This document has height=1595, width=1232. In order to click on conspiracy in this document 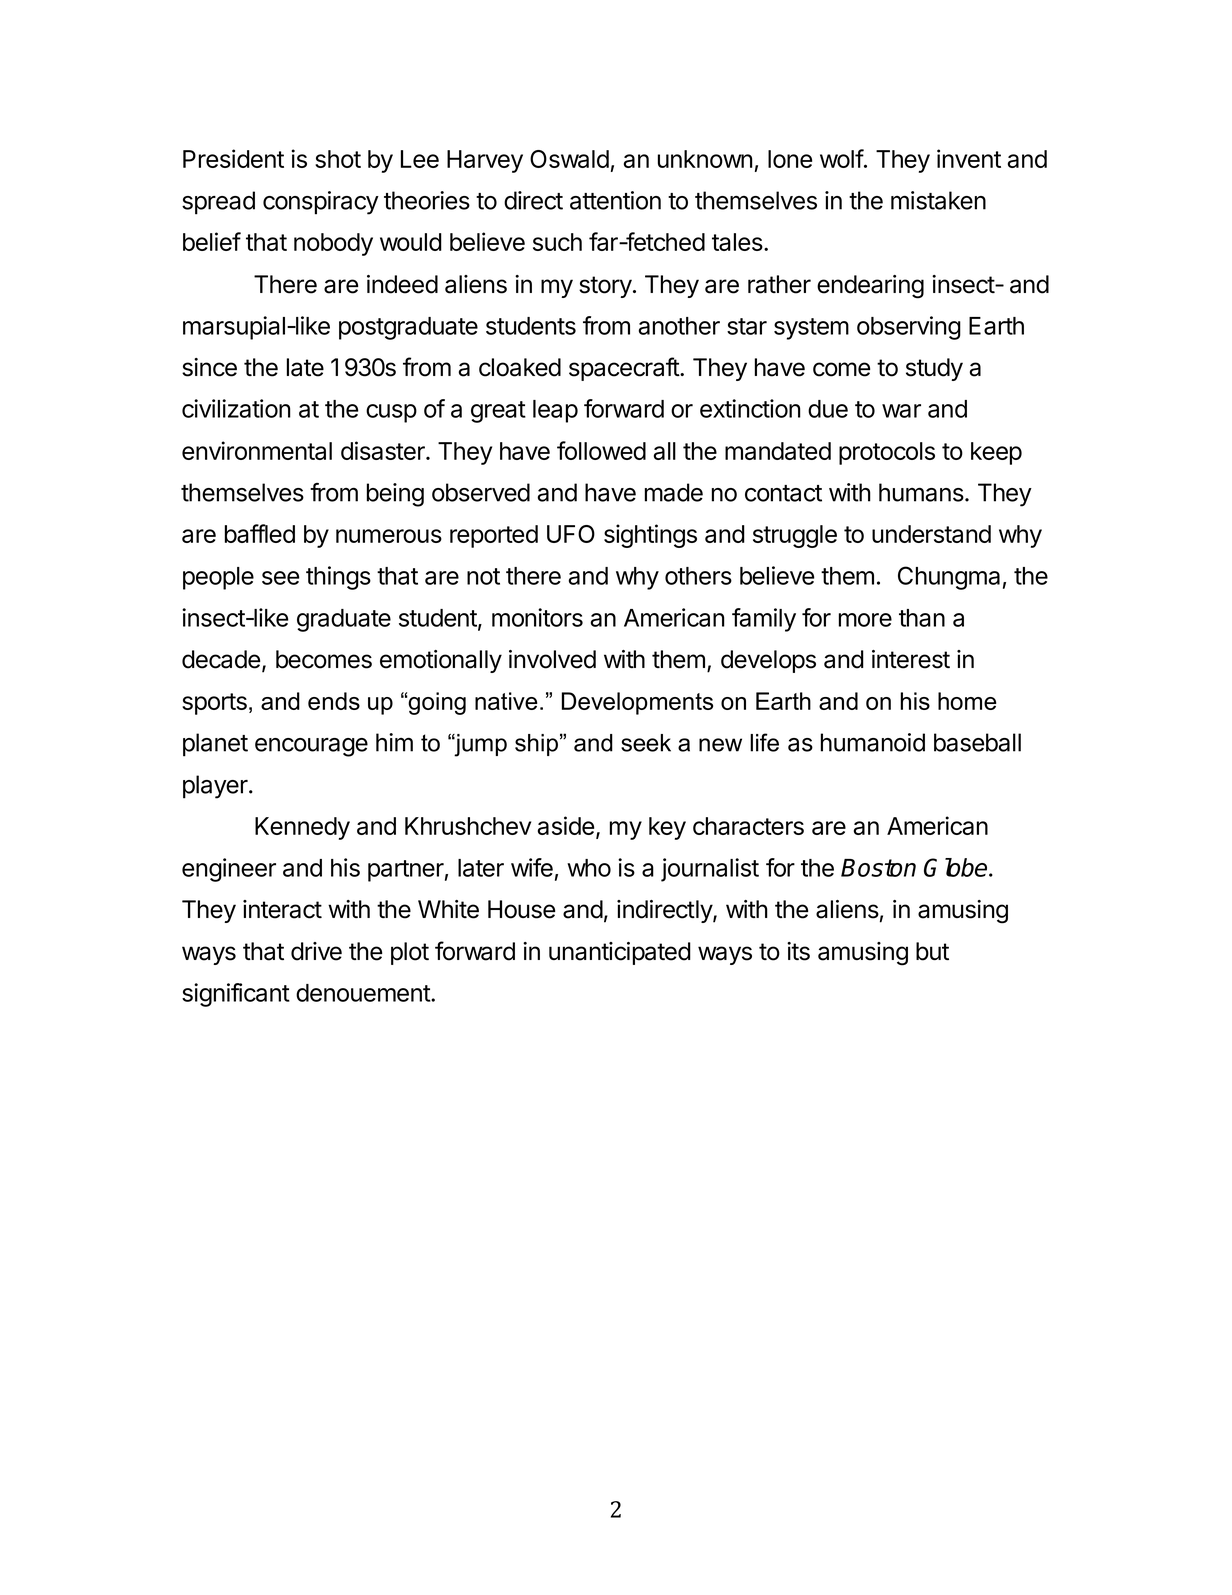, I will do `click(321, 203)`.
